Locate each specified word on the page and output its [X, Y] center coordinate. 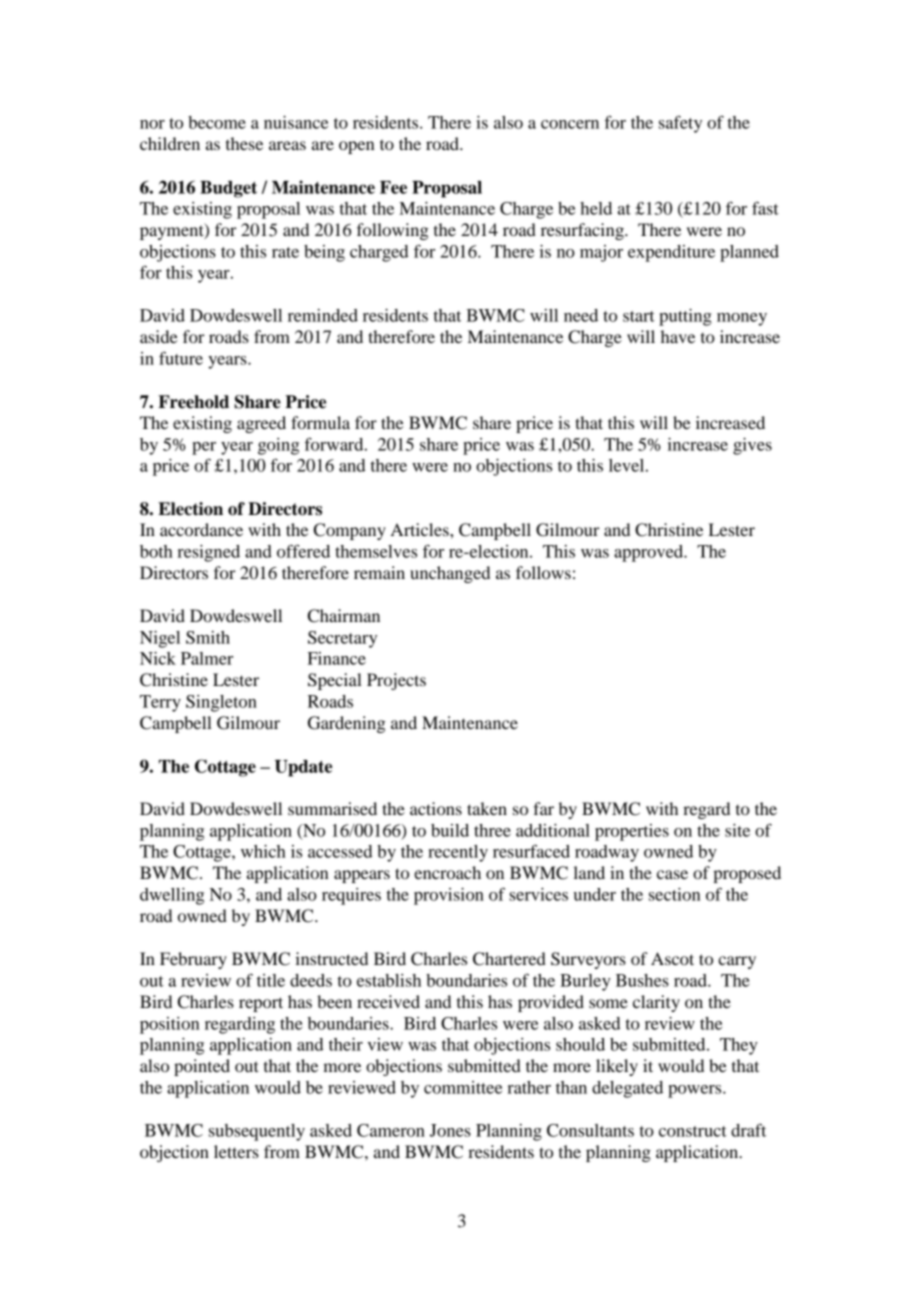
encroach [447, 872]
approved [650, 553]
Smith [208, 637]
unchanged [450, 574]
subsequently [257, 1132]
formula [320, 422]
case [672, 874]
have [678, 336]
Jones [450, 1130]
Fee [393, 187]
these [244, 143]
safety [680, 124]
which [263, 851]
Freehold [193, 402]
